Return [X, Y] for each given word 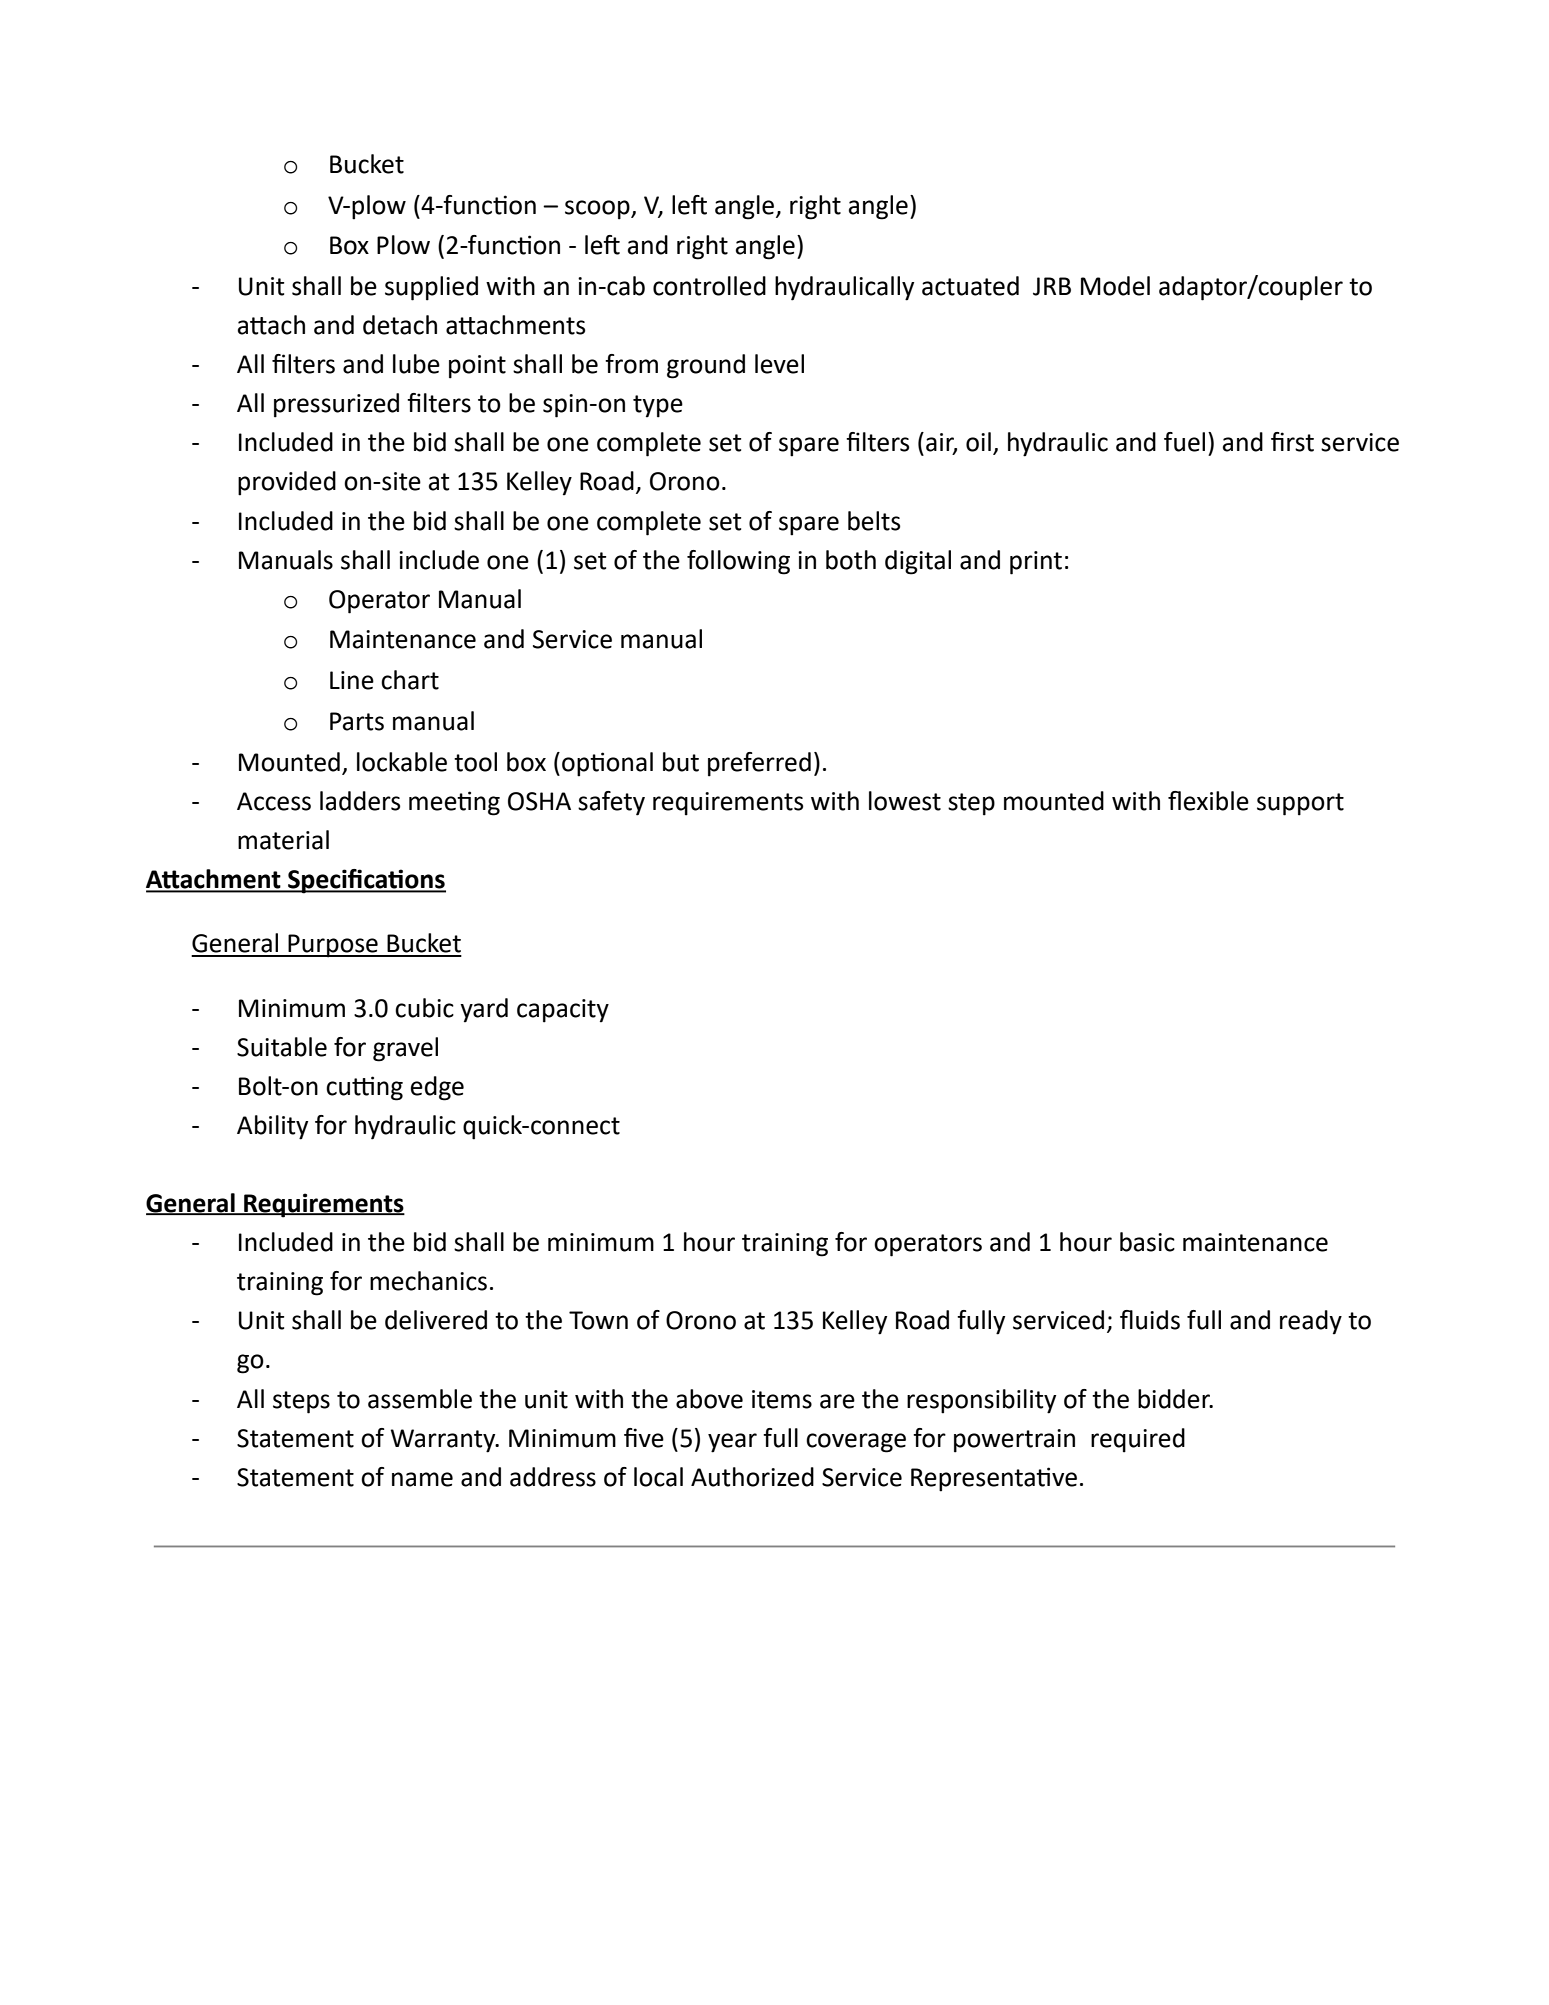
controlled [709, 286]
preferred [759, 764]
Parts [357, 721]
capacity [563, 1011]
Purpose [333, 946]
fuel [1184, 442]
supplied [431, 288]
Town [598, 1320]
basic [1147, 1242]
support [1300, 804]
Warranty [444, 1441]
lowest [905, 801]
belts [874, 521]
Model [1115, 286]
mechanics [428, 1281]
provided [287, 483]
